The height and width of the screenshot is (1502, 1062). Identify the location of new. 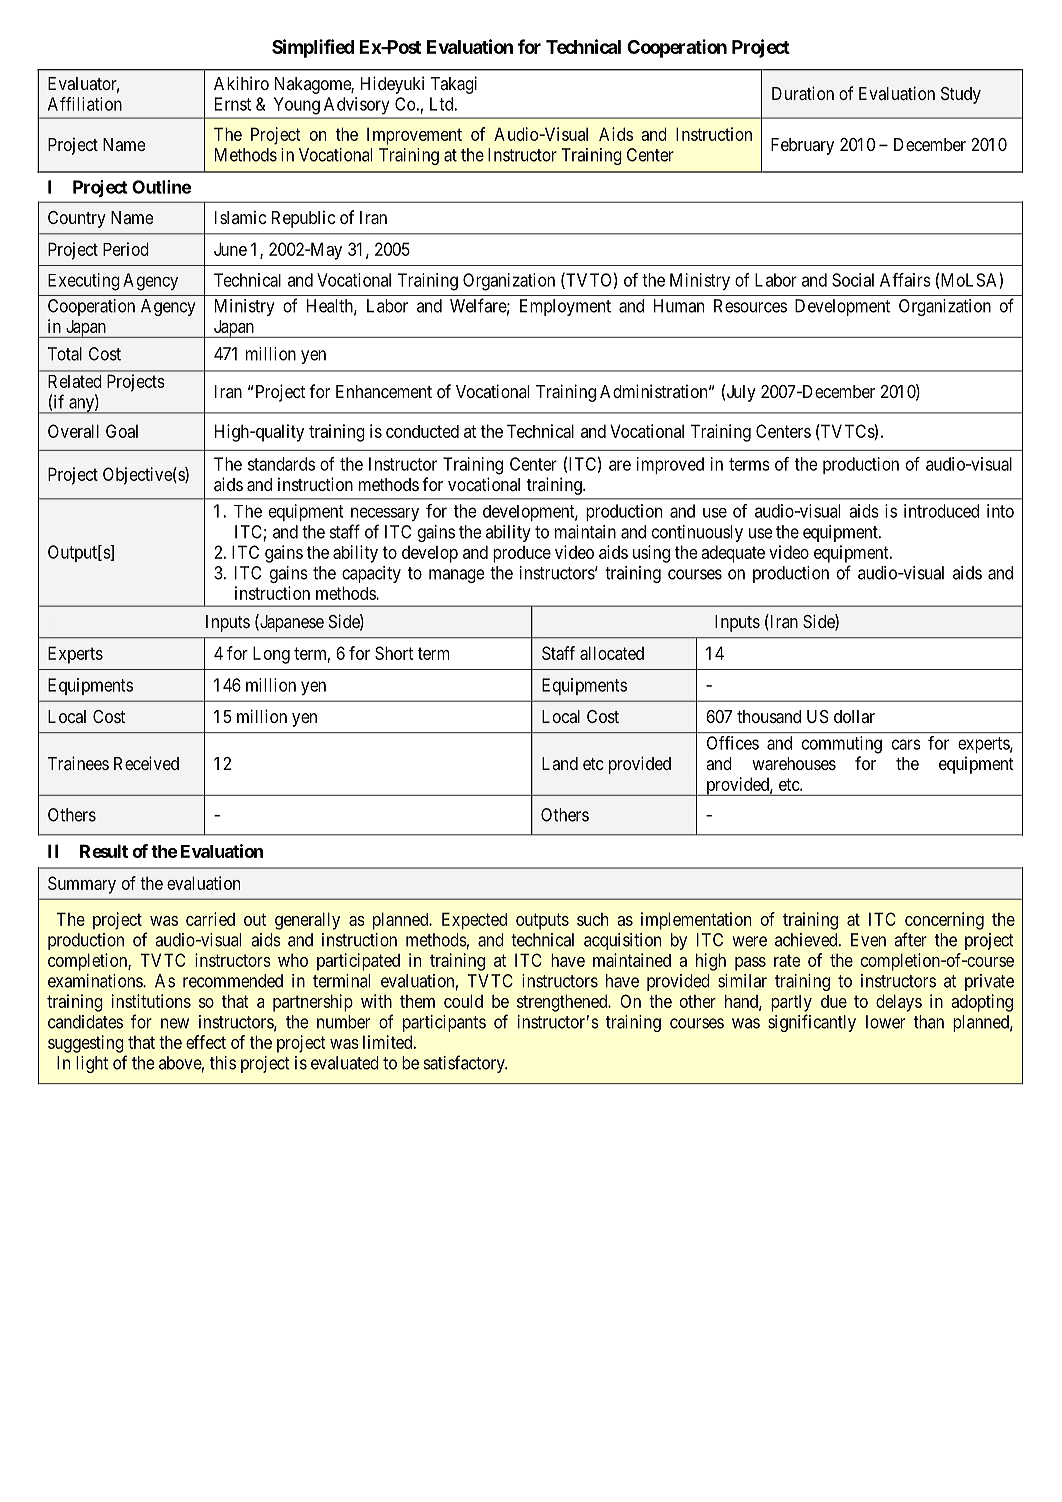
(175, 1023).
